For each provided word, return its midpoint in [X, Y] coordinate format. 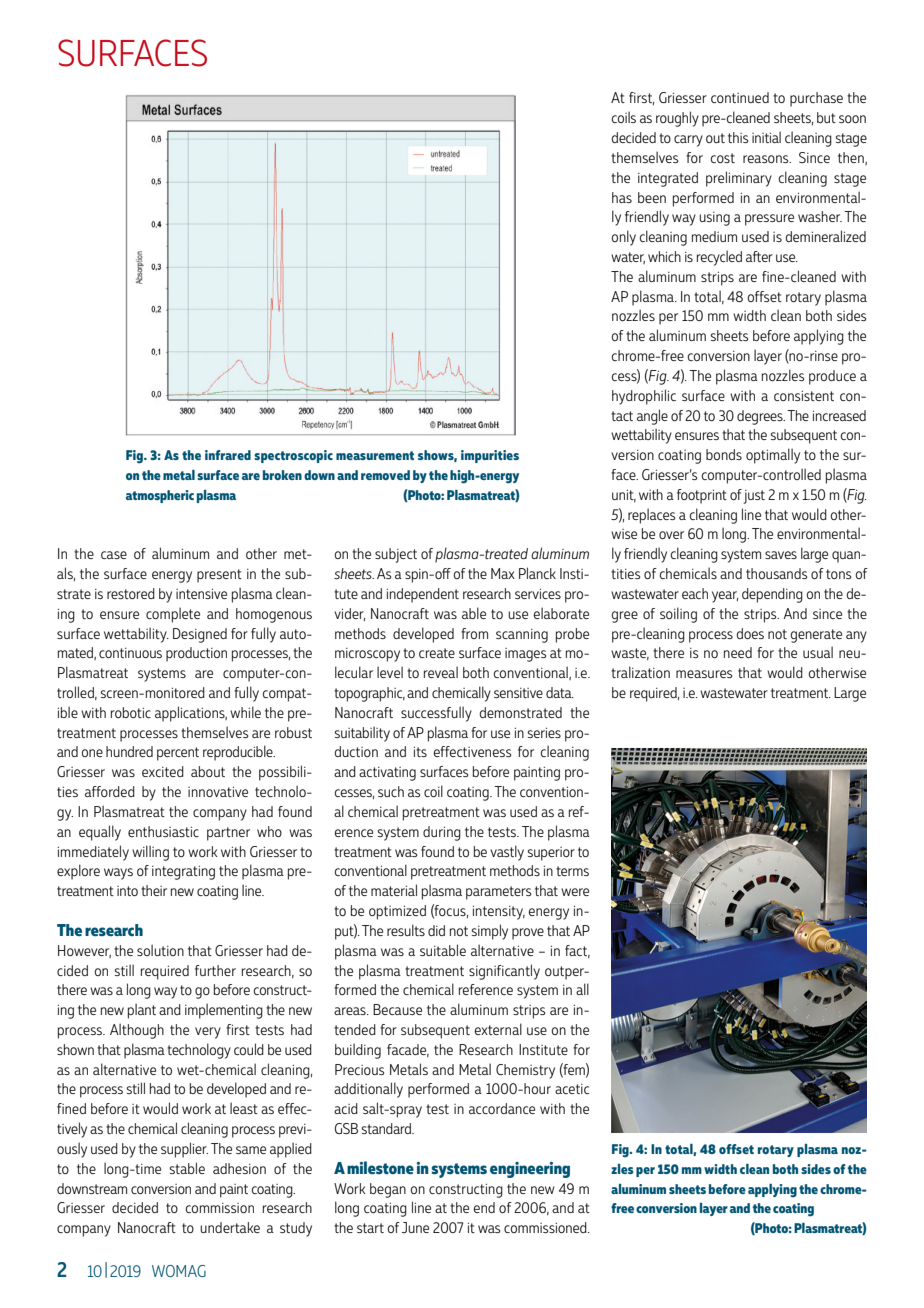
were [575, 892]
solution [160, 950]
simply [489, 932]
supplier [184, 1150]
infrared [228, 455]
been [652, 197]
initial [766, 137]
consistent [804, 396]
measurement [375, 455]
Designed [200, 635]
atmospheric [160, 496]
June [415, 1227]
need [738, 652]
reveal [441, 672]
